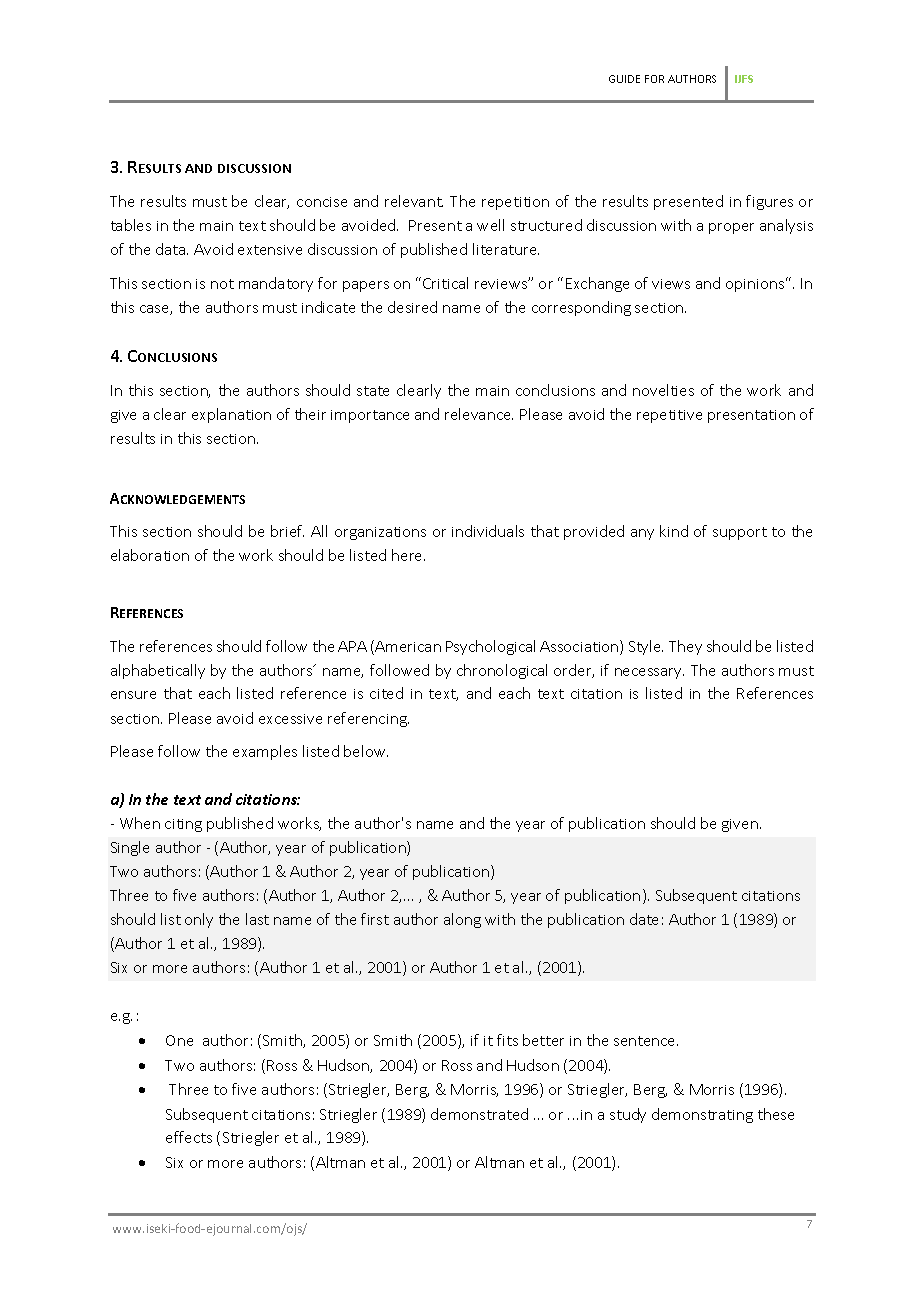 The width and height of the document is (924, 1308). I want to click on effects, so click(189, 1137).
